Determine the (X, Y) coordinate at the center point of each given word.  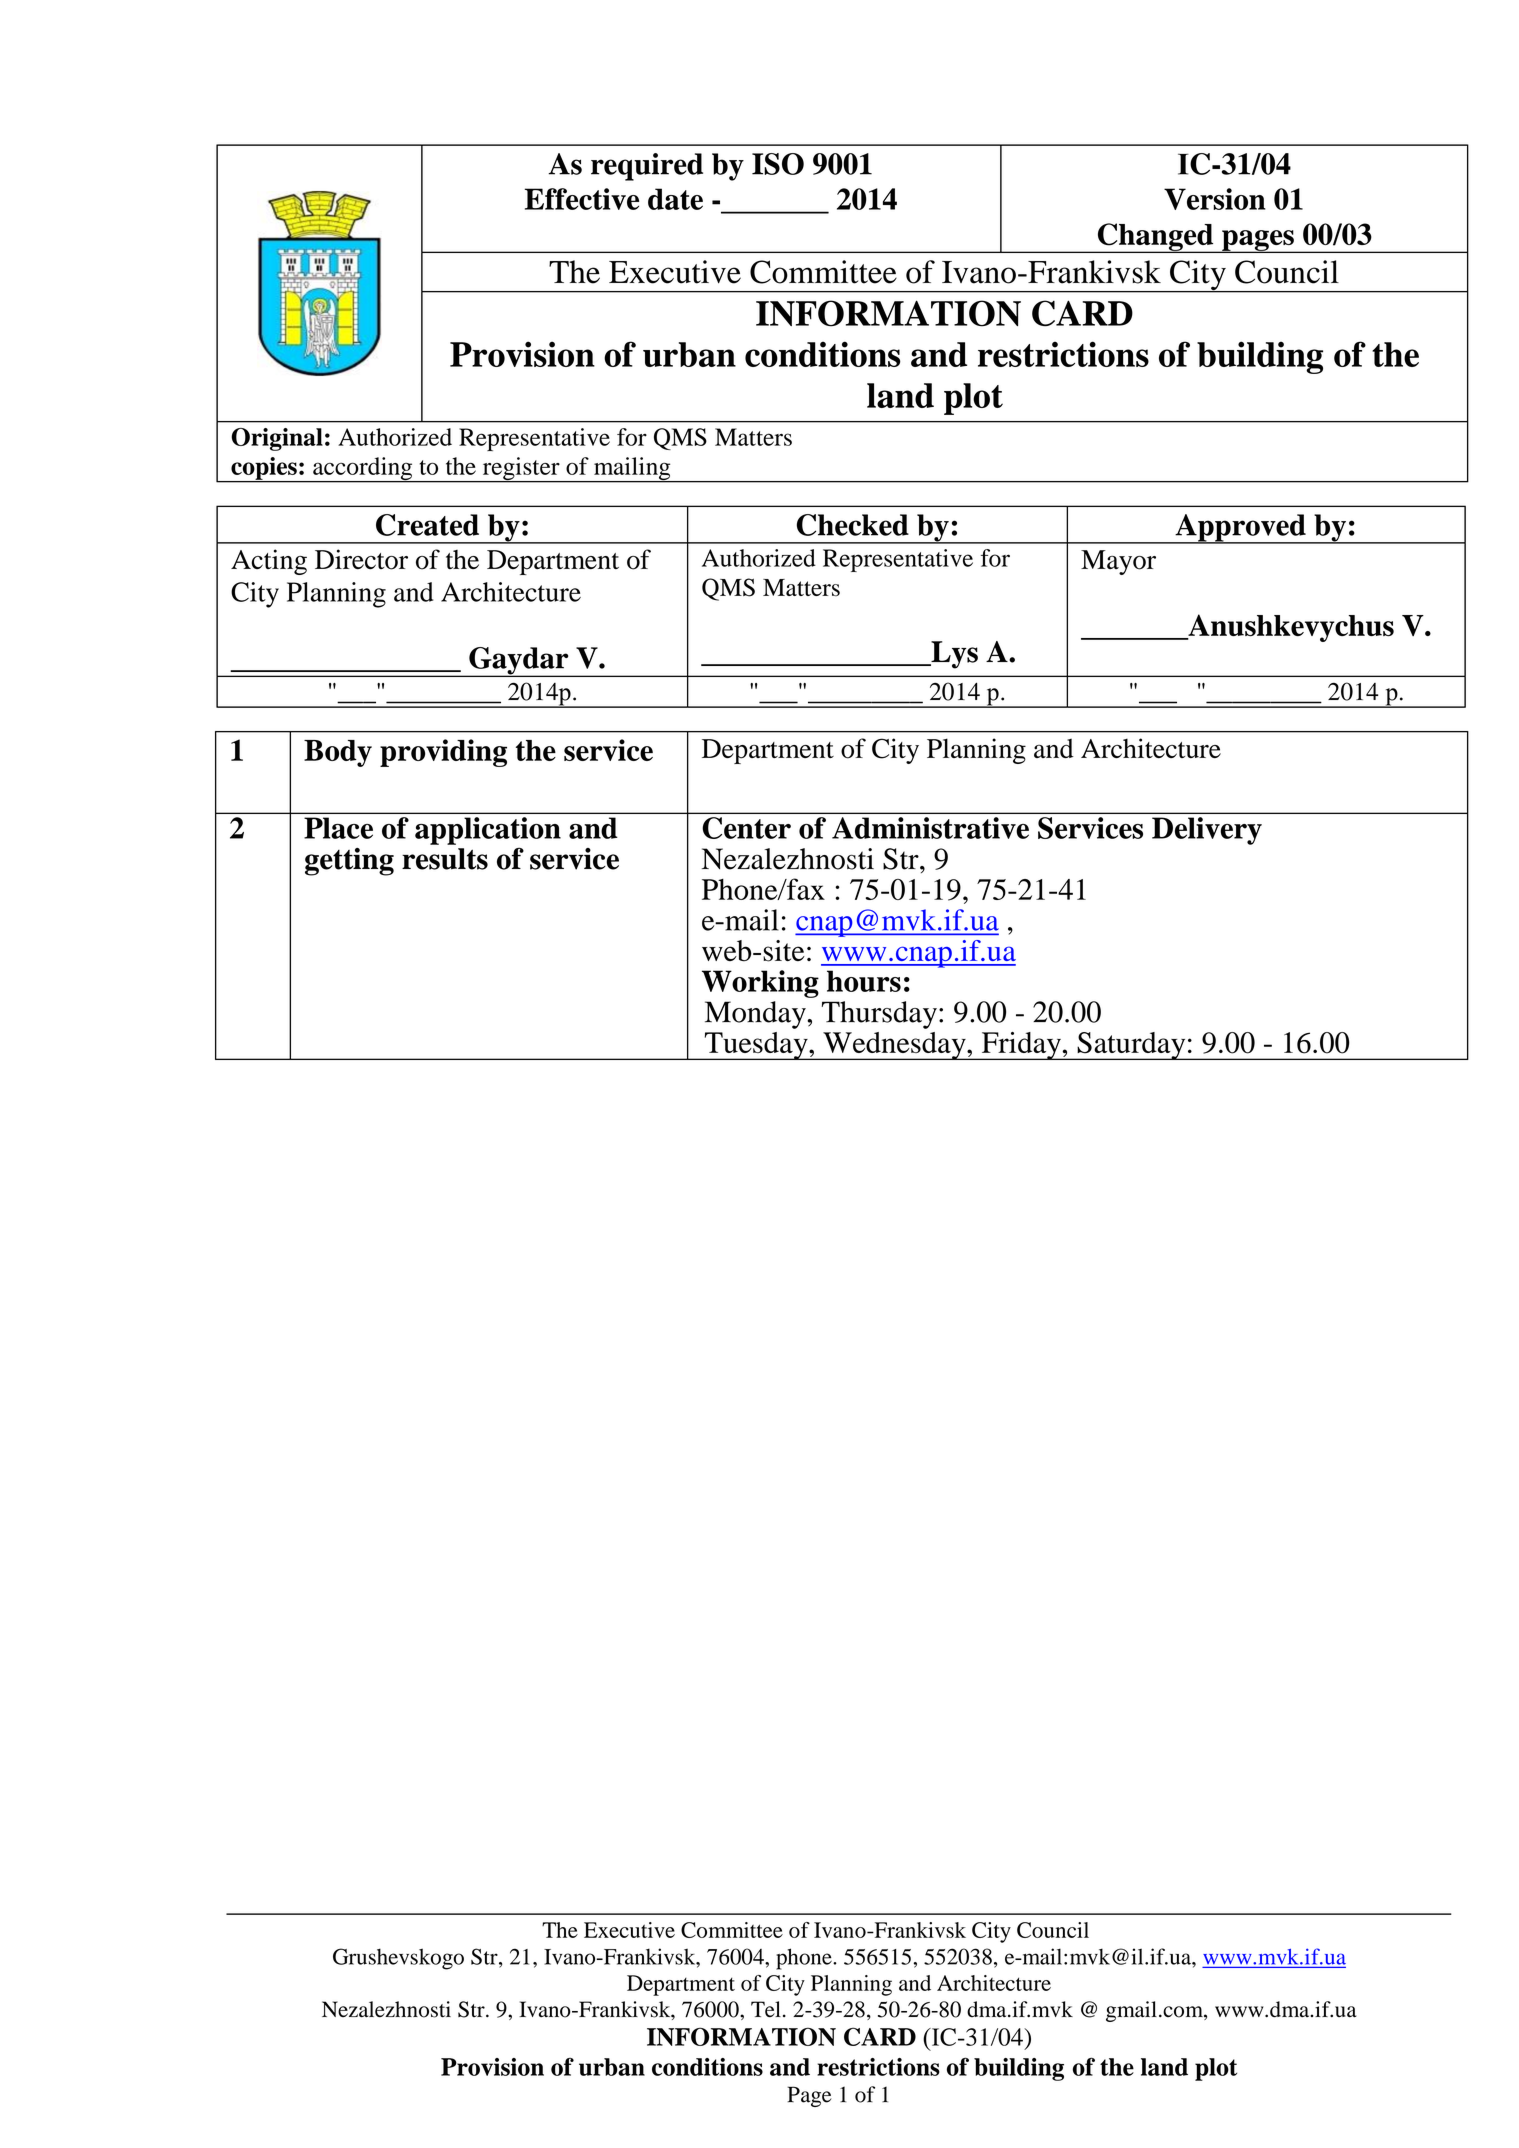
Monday (756, 1015)
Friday (1021, 1046)
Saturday (1131, 1046)
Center (747, 828)
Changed (1155, 238)
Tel (766, 2009)
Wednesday (894, 1046)
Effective (582, 199)
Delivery (1207, 831)
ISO (778, 164)
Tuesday (756, 1046)
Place (338, 828)
